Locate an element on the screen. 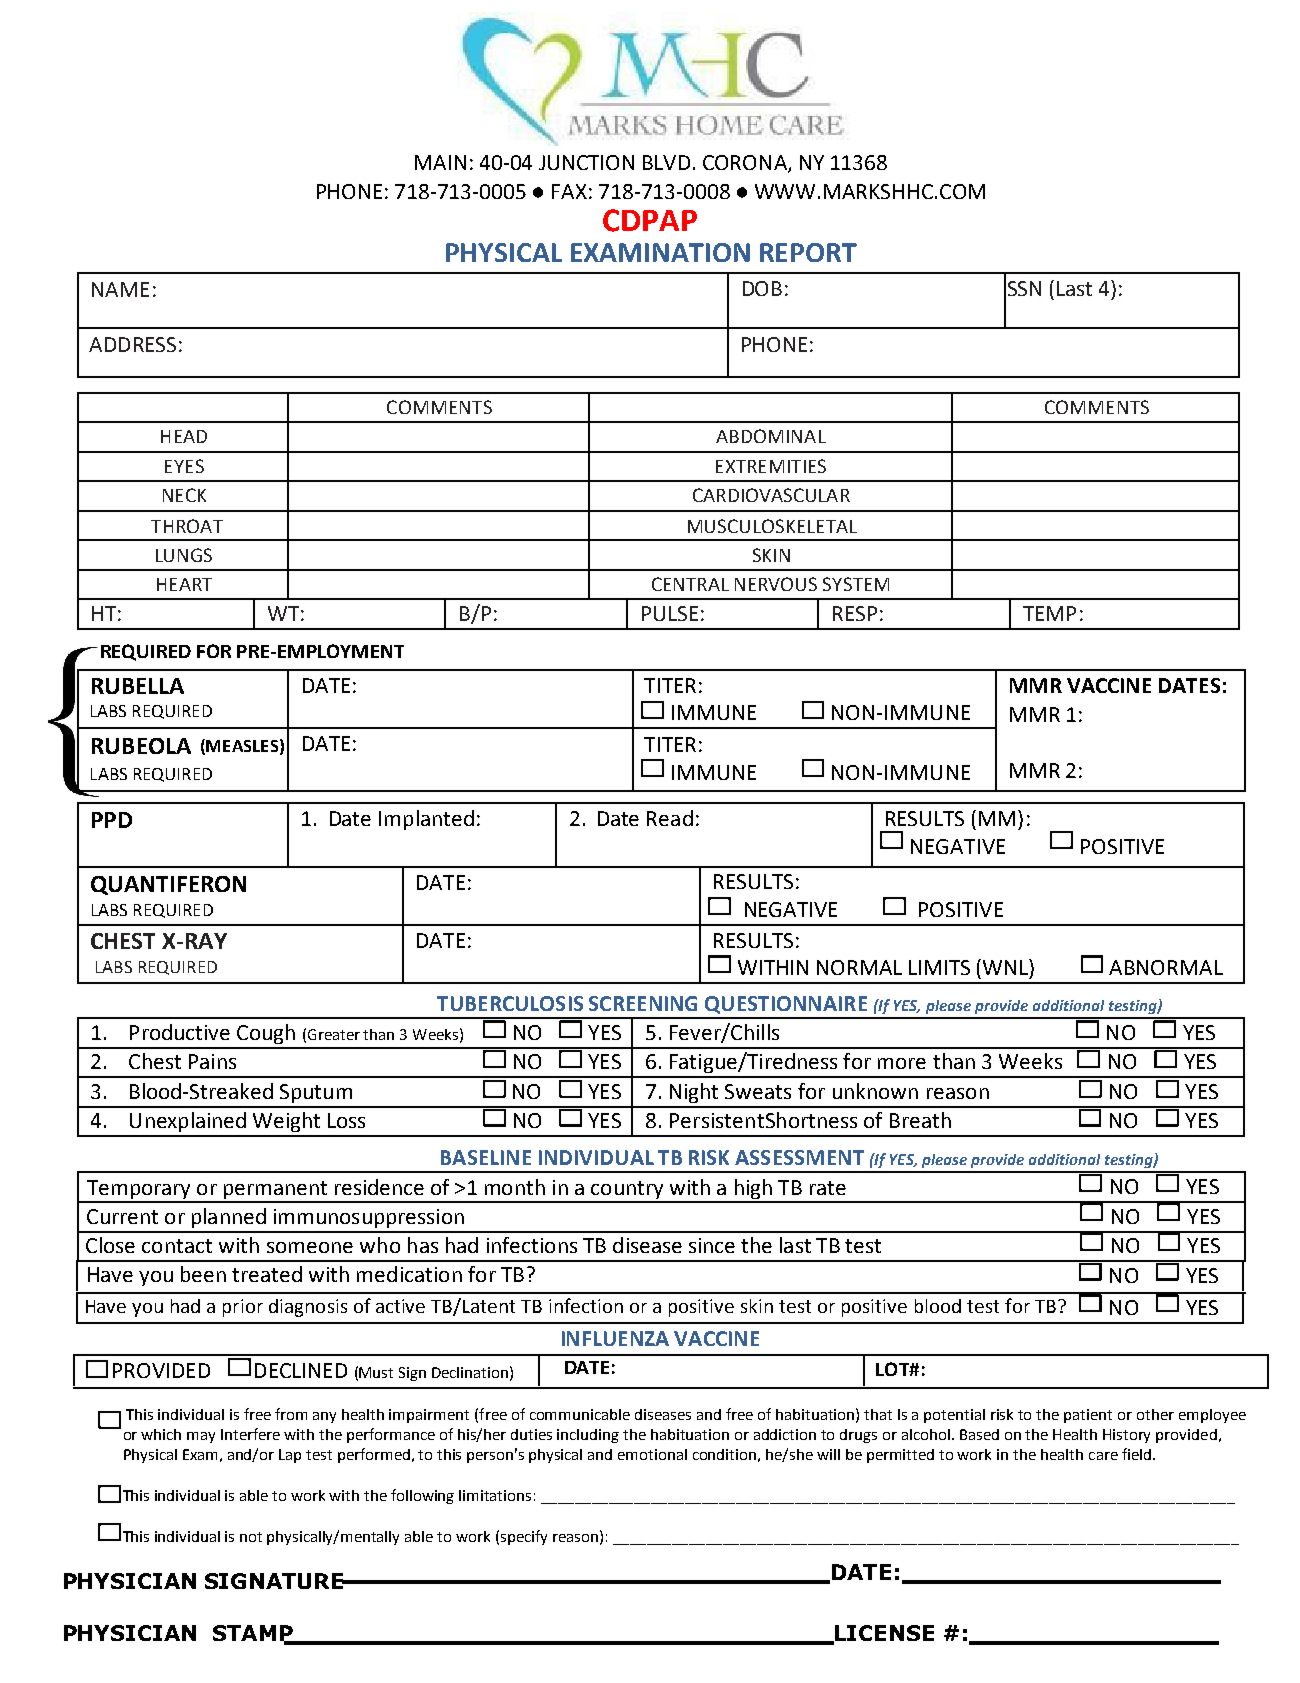 The image size is (1300, 1683). Breath is located at coordinates (920, 1120).
